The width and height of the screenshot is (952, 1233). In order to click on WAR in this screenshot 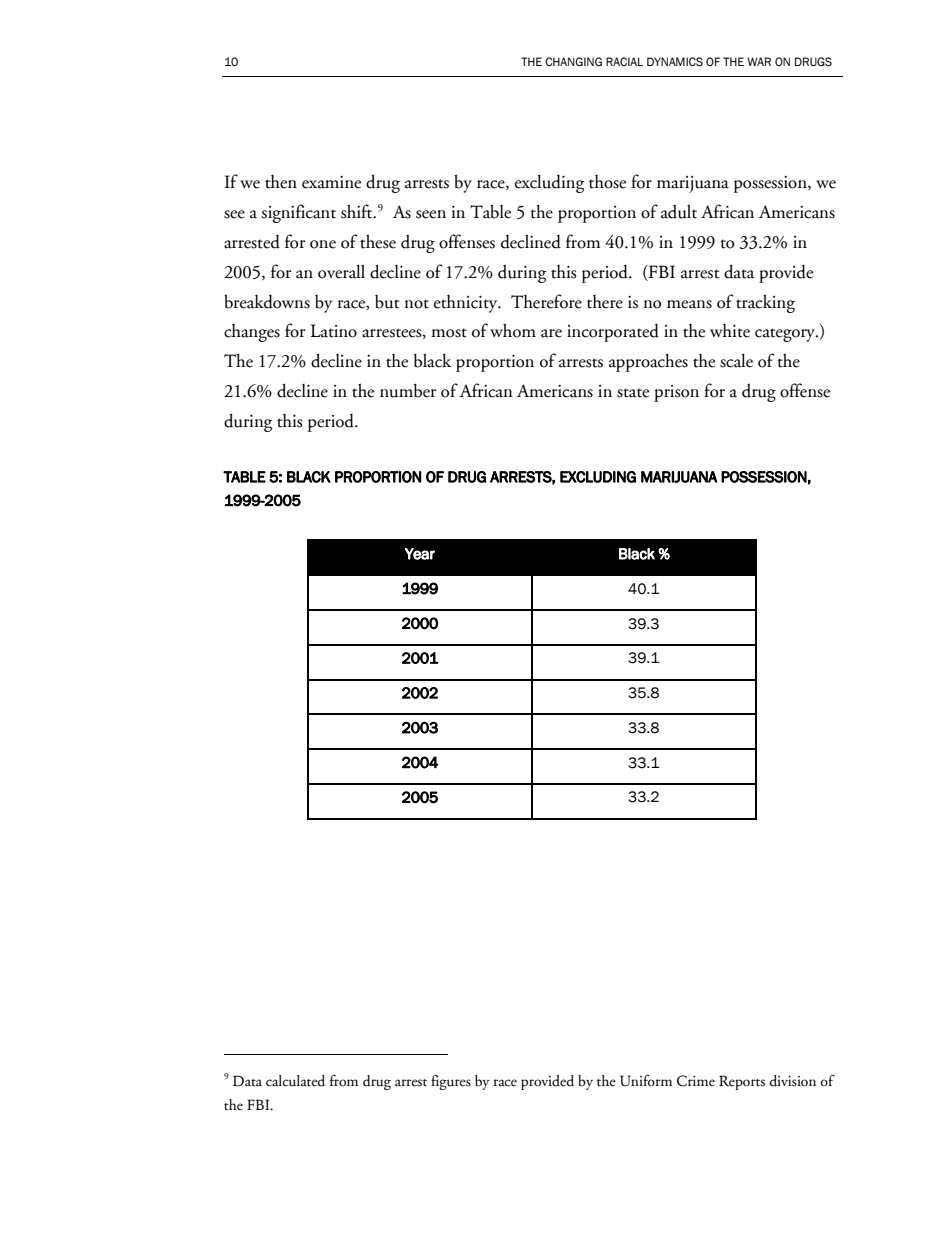, I will do `click(759, 61)`.
